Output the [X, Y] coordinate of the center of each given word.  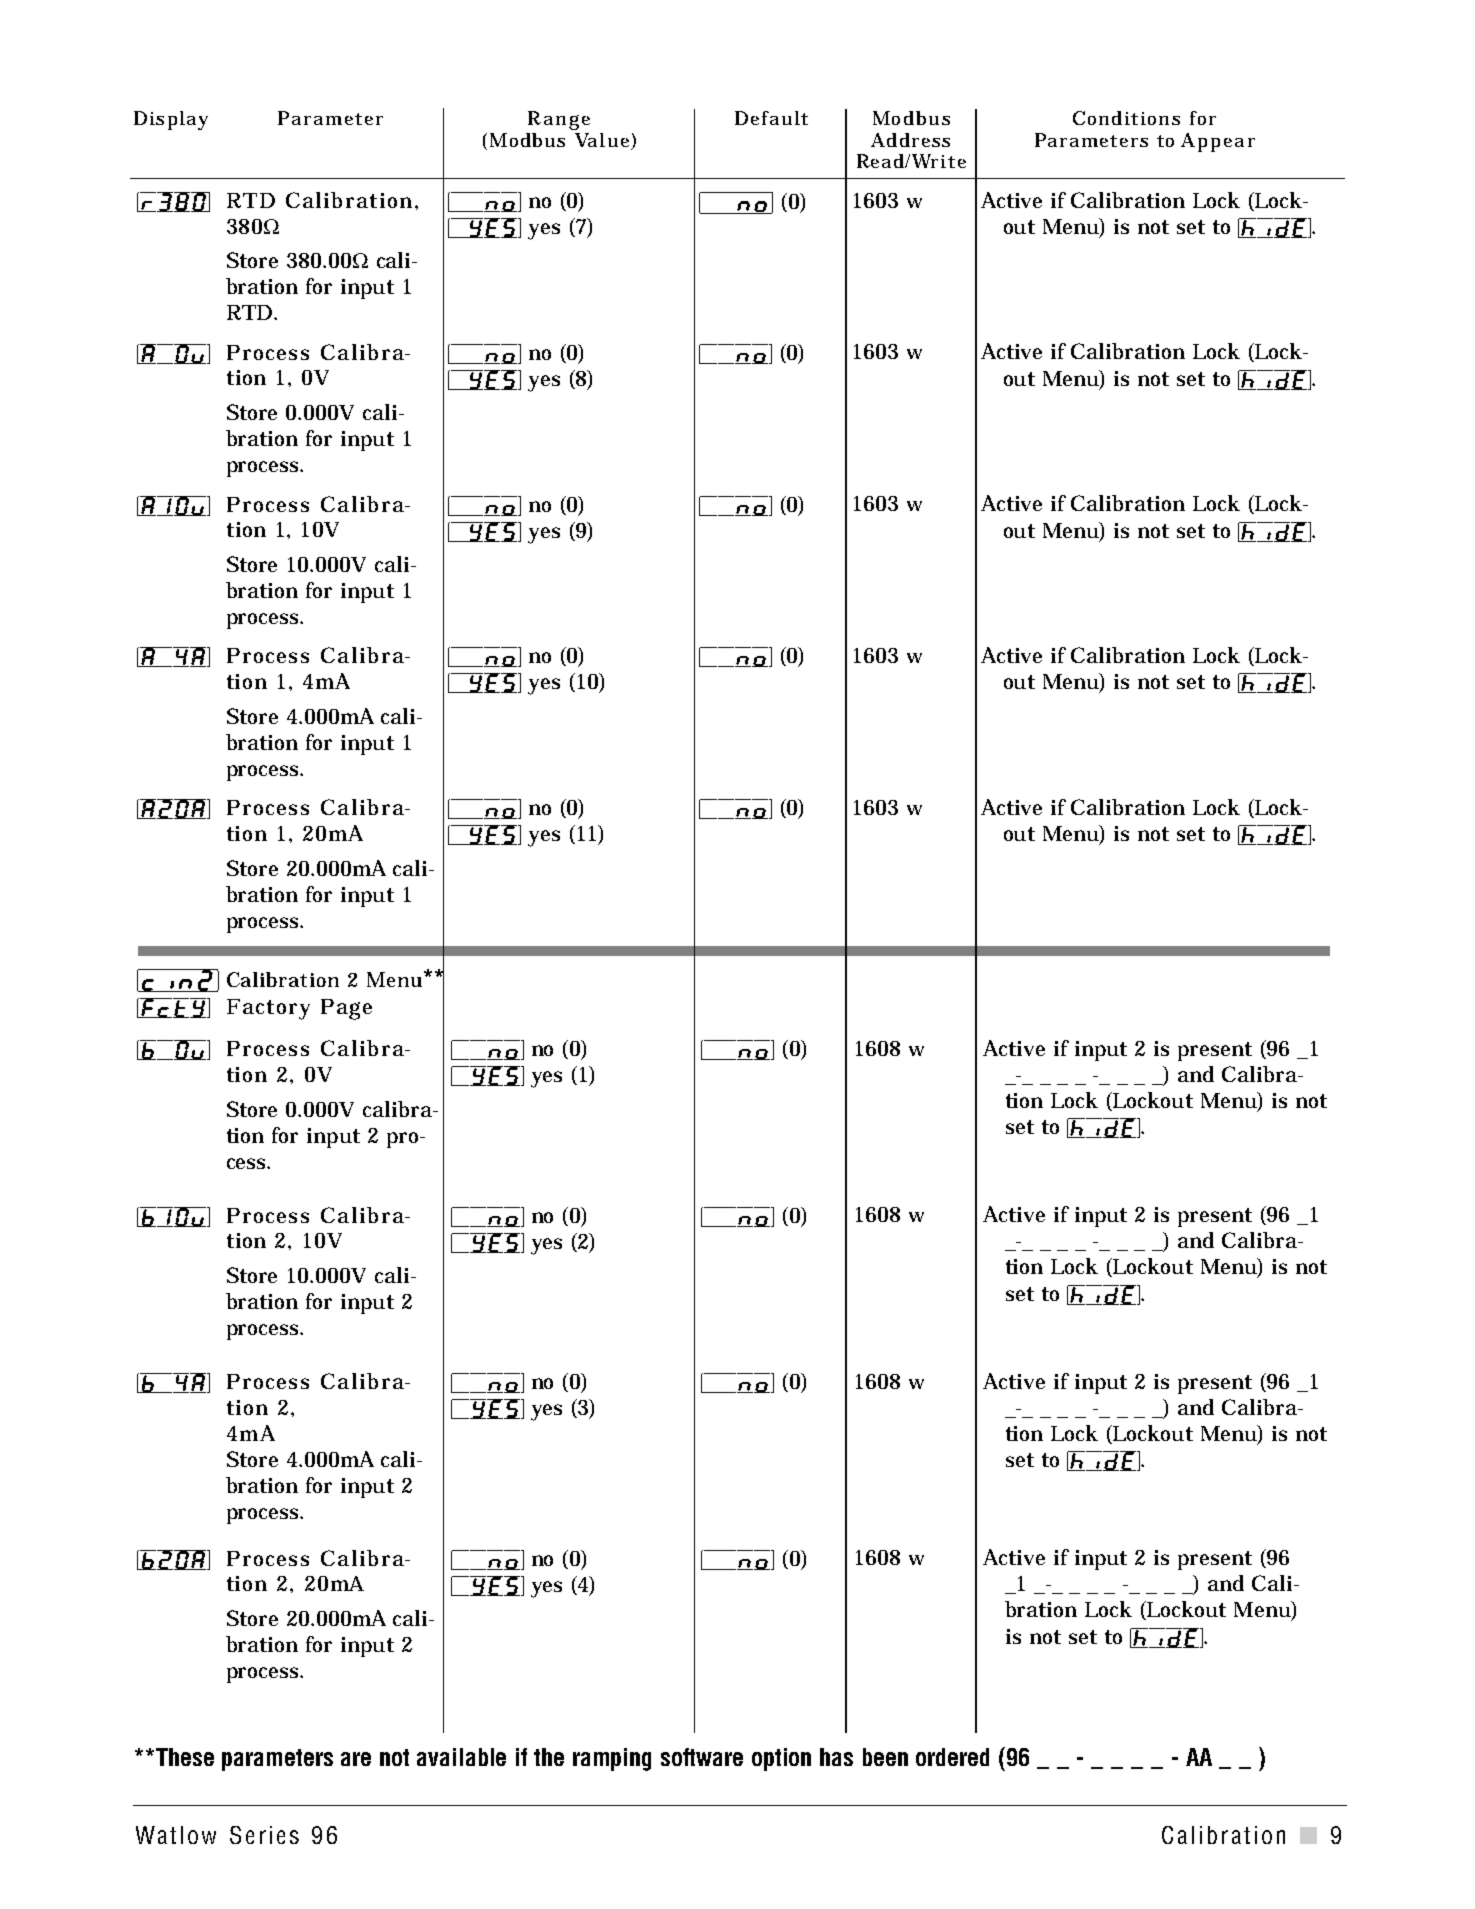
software [702, 1757]
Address [910, 140]
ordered [952, 1757]
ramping [612, 1759]
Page [346, 1009]
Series [264, 1835]
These [185, 1757]
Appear [1218, 142]
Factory [268, 1009]
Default [771, 118]
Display [171, 120]
